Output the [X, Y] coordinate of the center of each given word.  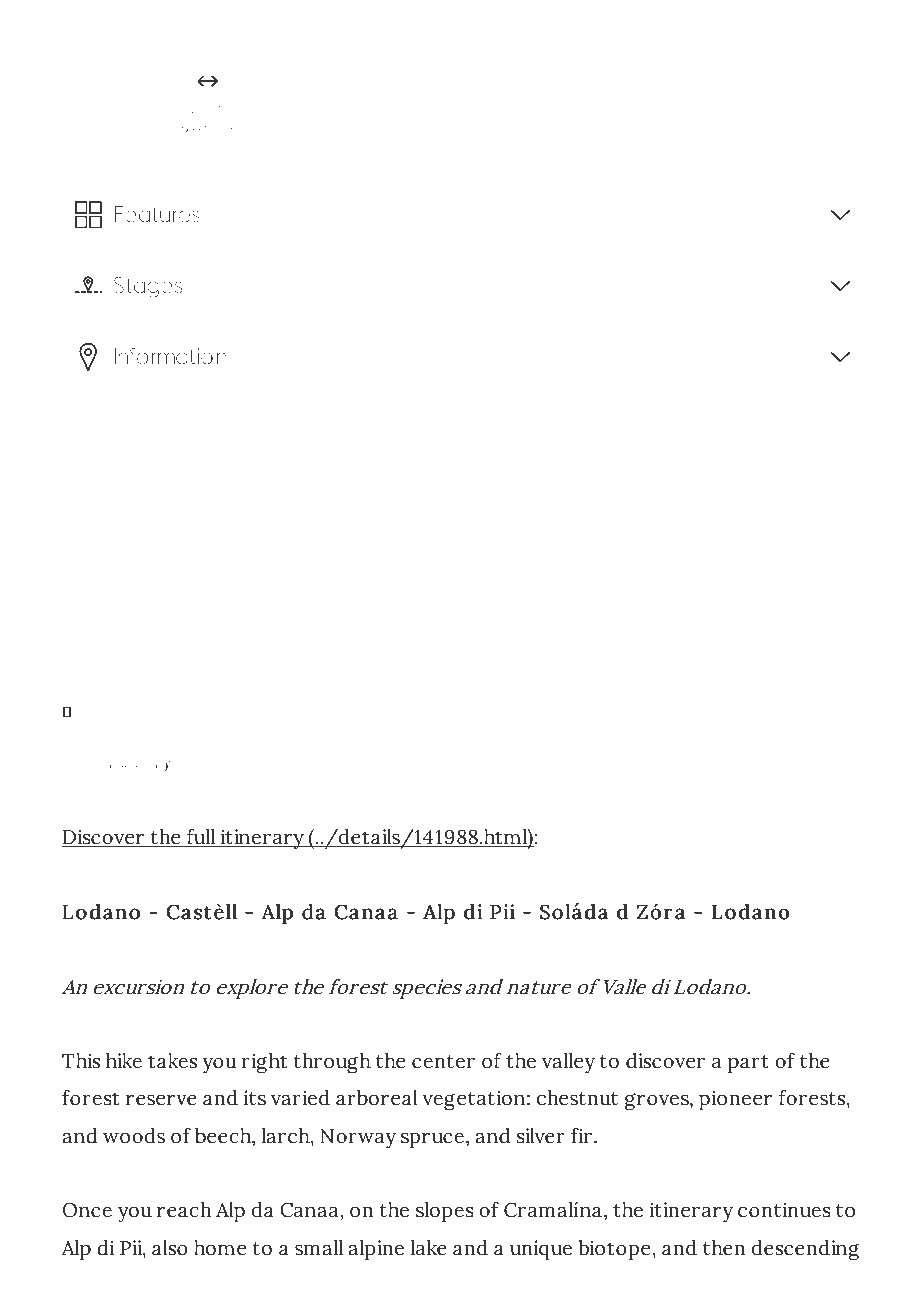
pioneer [735, 1100]
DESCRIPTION [131, 766]
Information [170, 356]
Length [210, 110]
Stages [148, 287]
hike [124, 1061]
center [443, 1062]
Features [157, 214]
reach [184, 1210]
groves [658, 1102]
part [748, 1064]
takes [172, 1061]
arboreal [377, 1098]
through [332, 1063]
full [201, 838]
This [81, 1061]
